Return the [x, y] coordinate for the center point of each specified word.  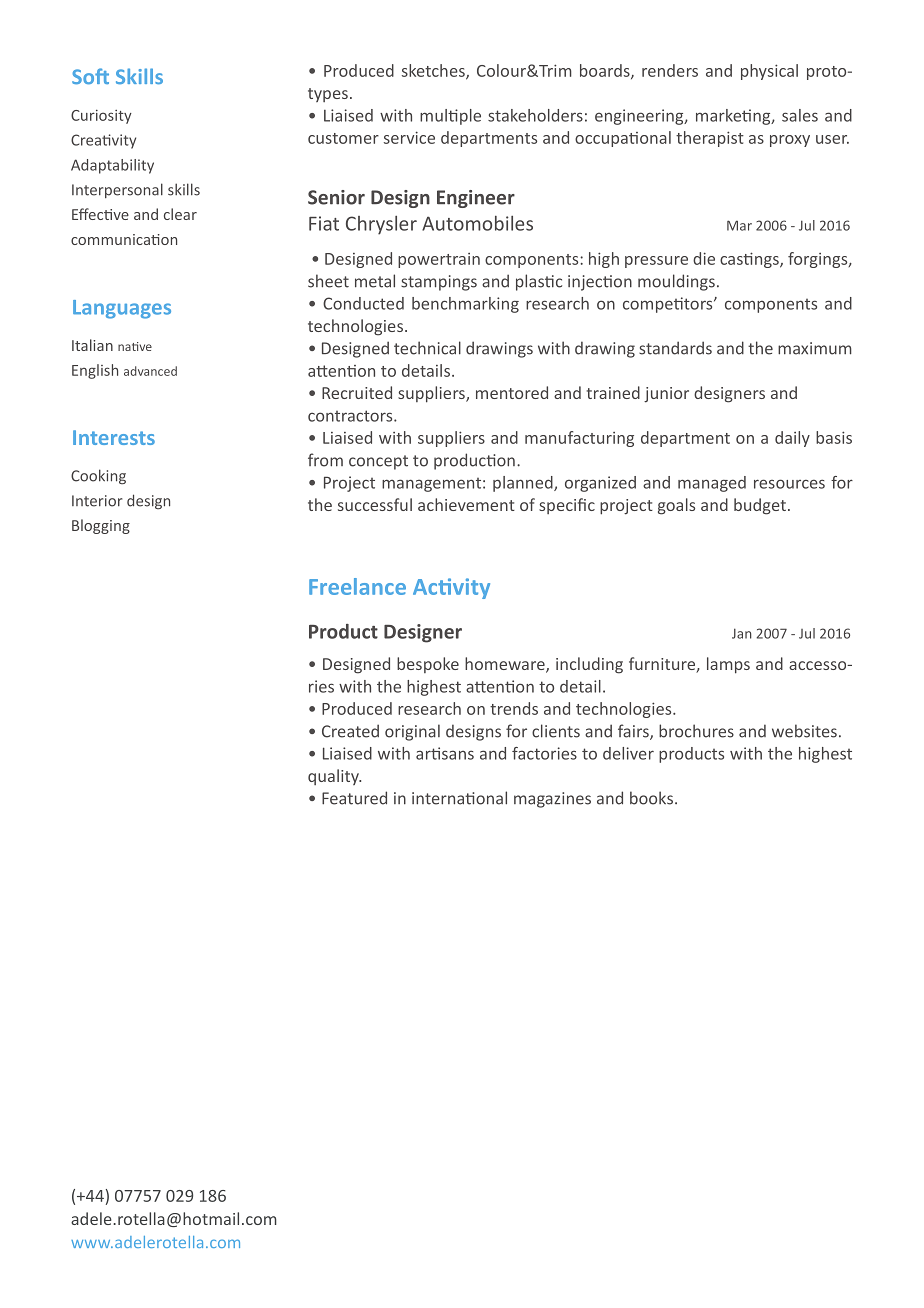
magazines [552, 800]
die [704, 258]
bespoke [428, 665]
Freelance [357, 586]
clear [180, 214]
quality [334, 777]
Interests [114, 437]
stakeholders [535, 115]
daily [792, 439]
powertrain [439, 260]
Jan [742, 633]
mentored [512, 392]
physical [769, 72]
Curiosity [101, 116]
